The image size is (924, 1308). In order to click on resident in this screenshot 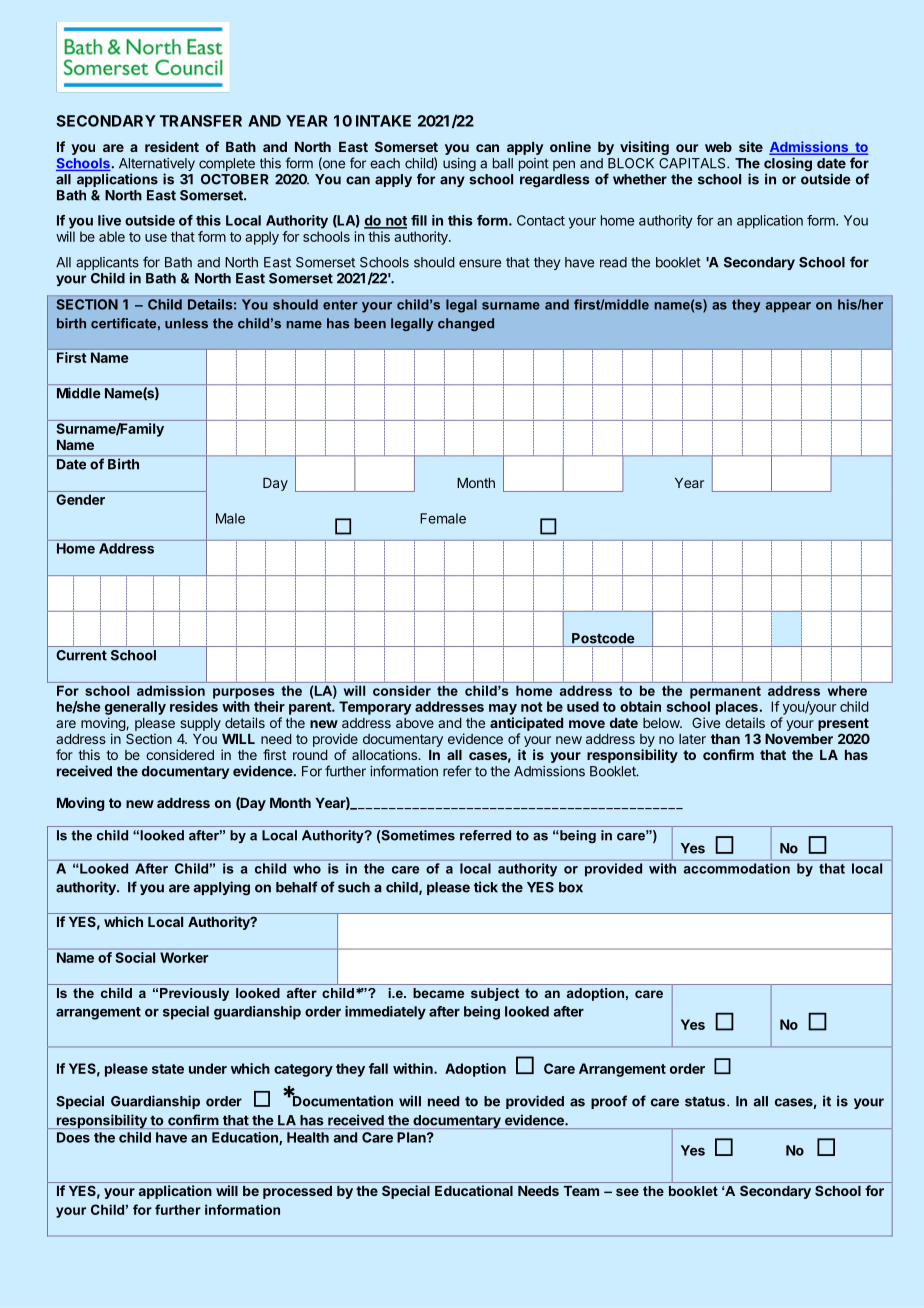, I will do `click(172, 146)`.
